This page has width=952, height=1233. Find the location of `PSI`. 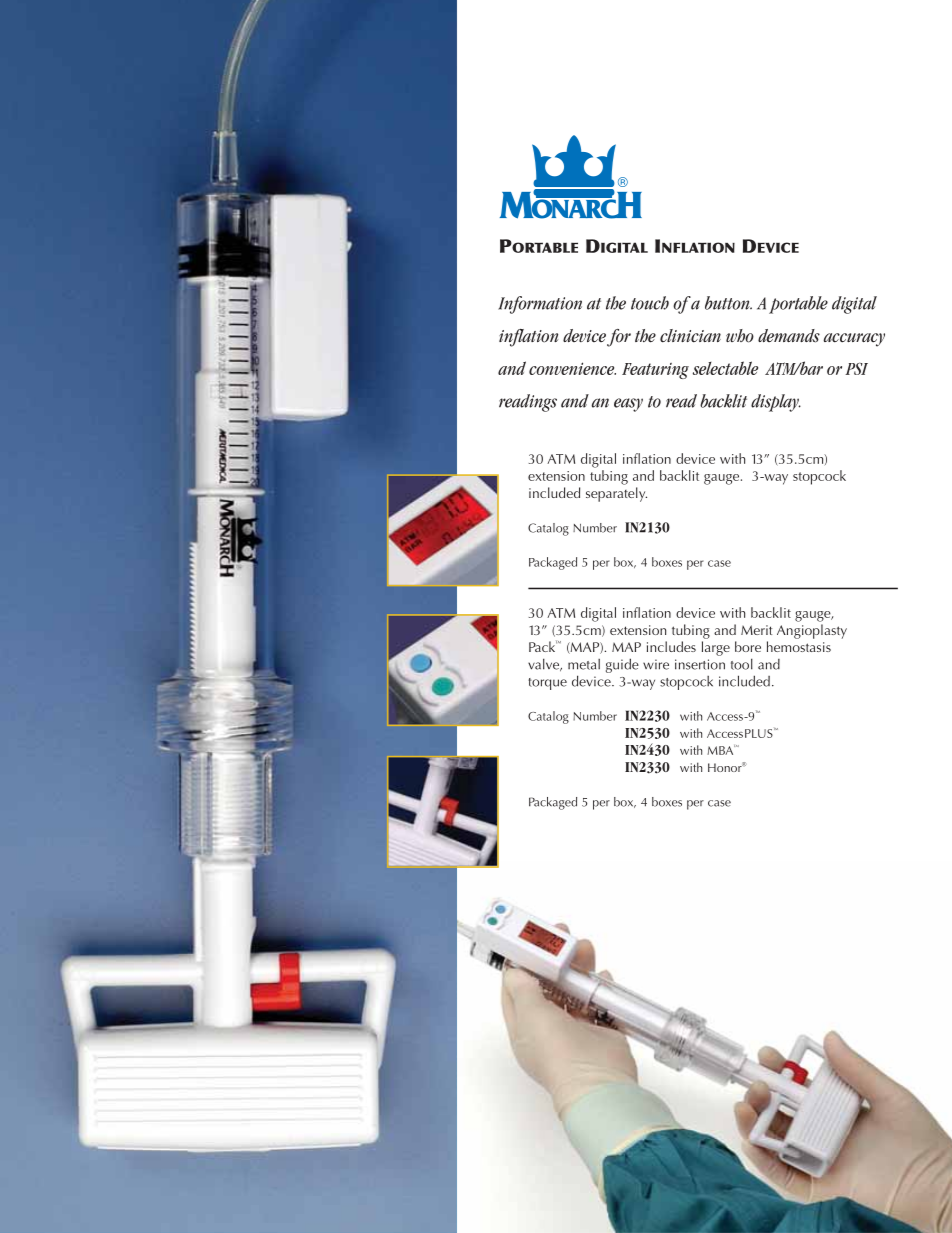

PSI is located at coordinates (856, 369).
